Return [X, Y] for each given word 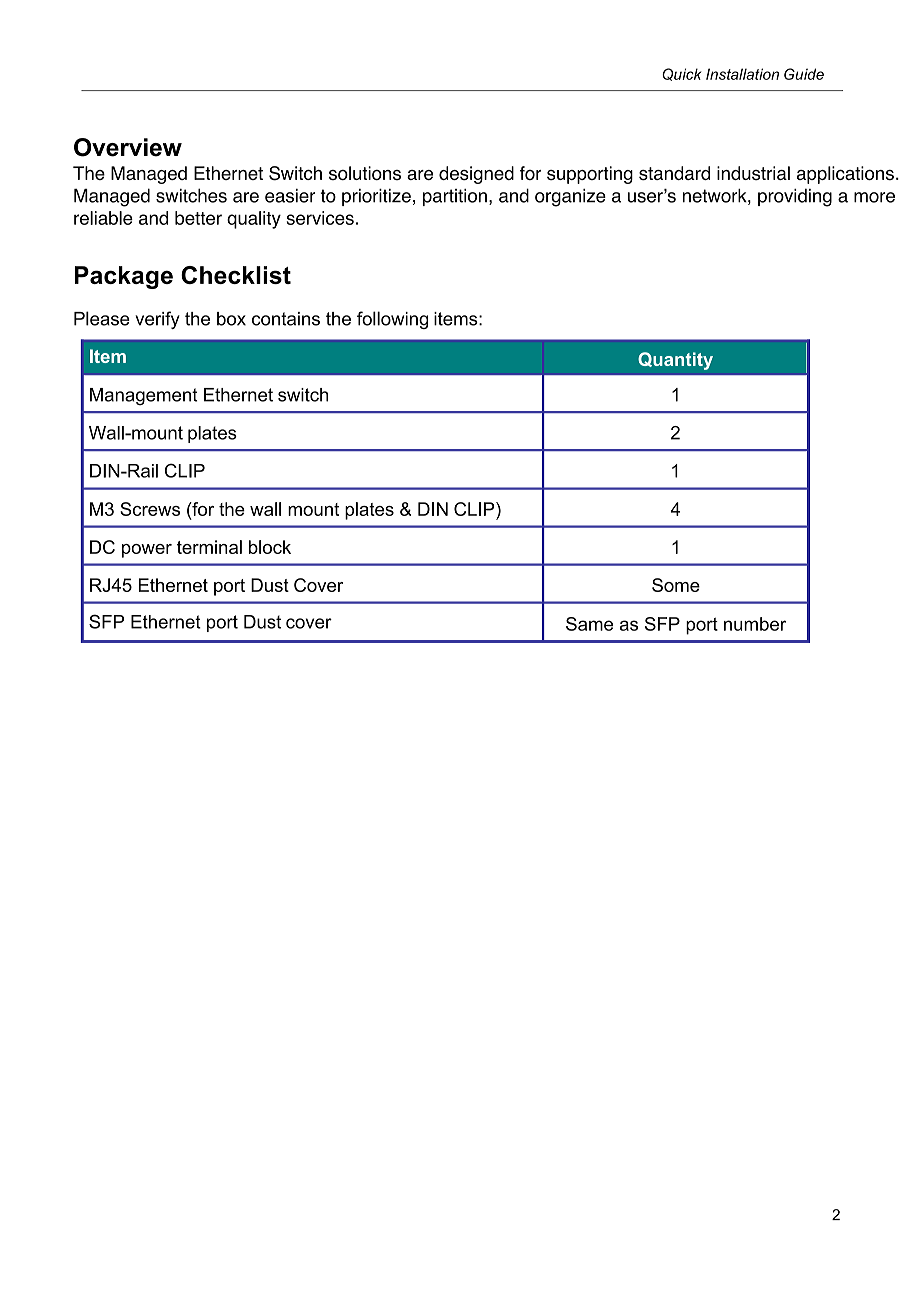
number [755, 624]
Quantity [675, 361]
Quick [681, 74]
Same [589, 624]
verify [157, 320]
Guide [804, 74]
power [147, 551]
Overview [128, 147]
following [392, 320]
